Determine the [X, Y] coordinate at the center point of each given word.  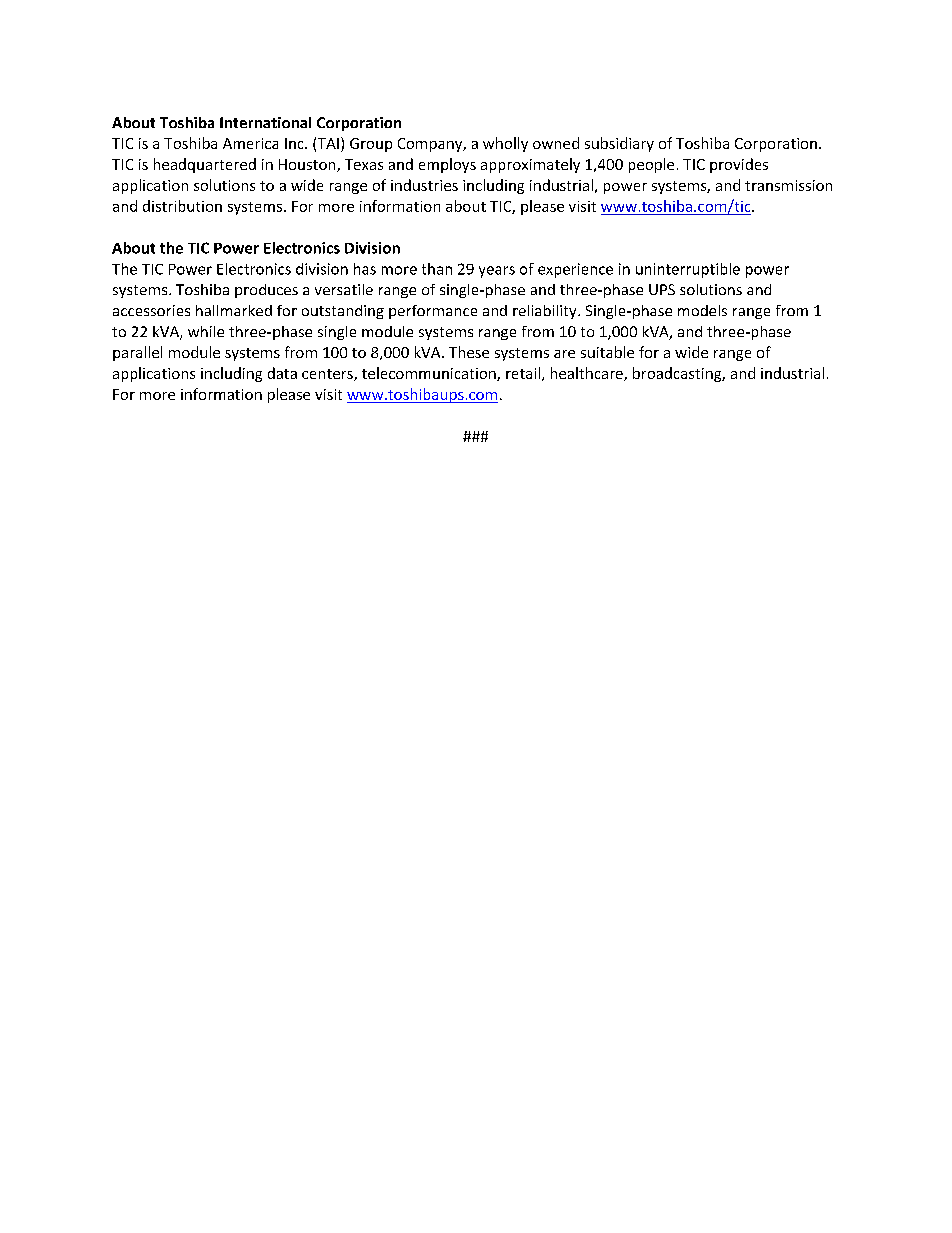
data [282, 373]
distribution [182, 206]
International [265, 122]
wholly [505, 144]
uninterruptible [688, 270]
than [437, 269]
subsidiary [619, 144]
